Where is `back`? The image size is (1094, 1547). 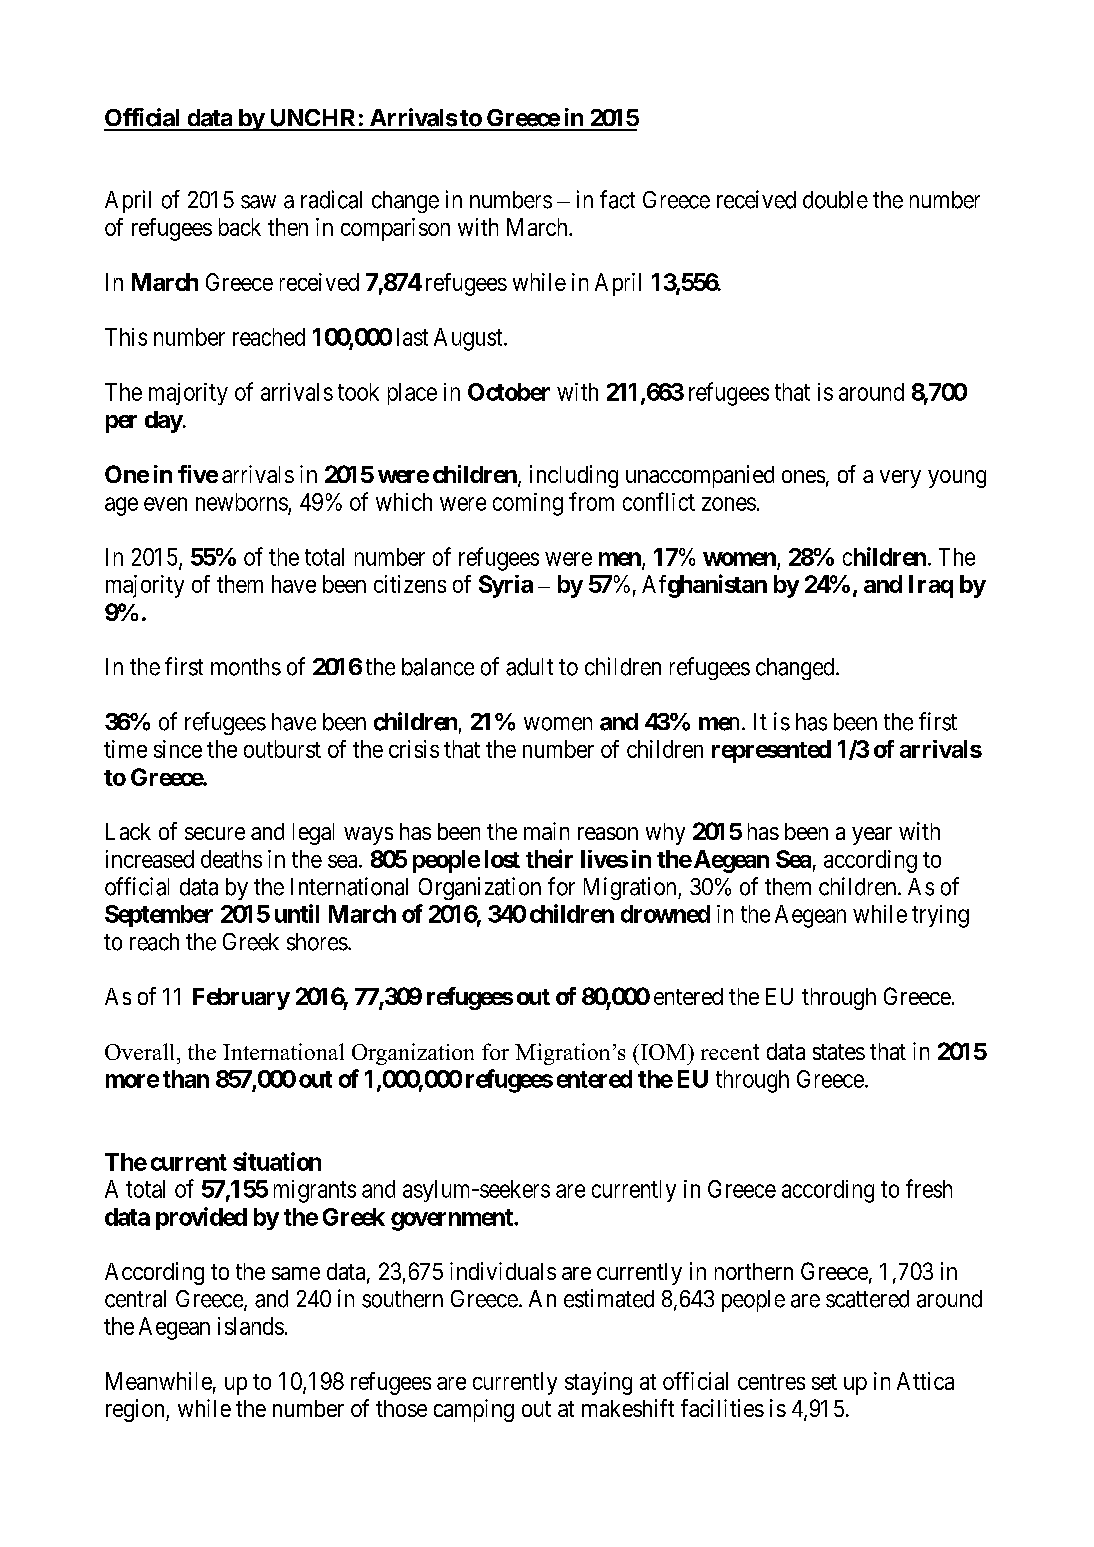 back is located at coordinates (240, 227).
